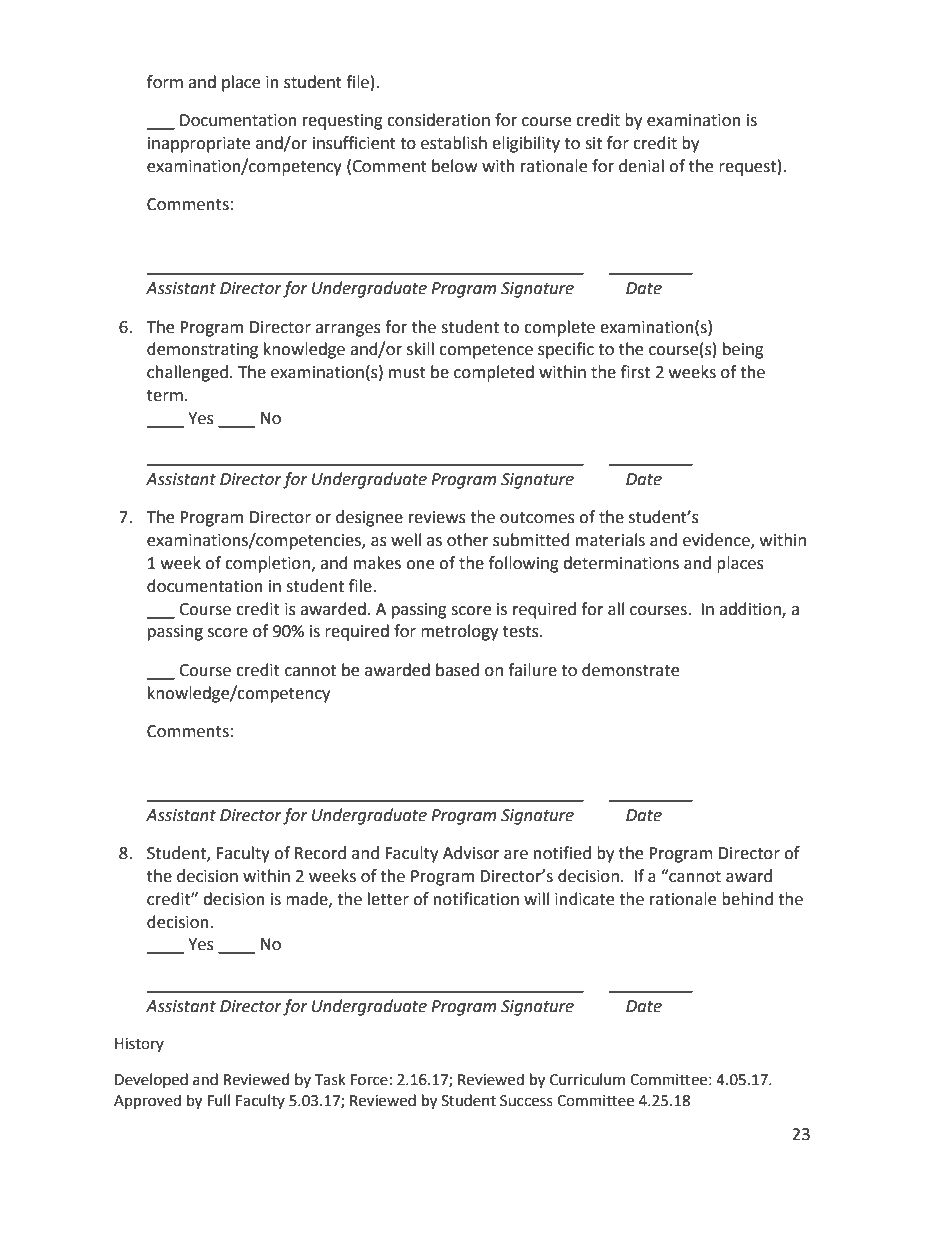 Image resolution: width=952 pixels, height=1233 pixels. What do you see at coordinates (630, 670) in the screenshot?
I see `demonstrate` at bounding box center [630, 670].
